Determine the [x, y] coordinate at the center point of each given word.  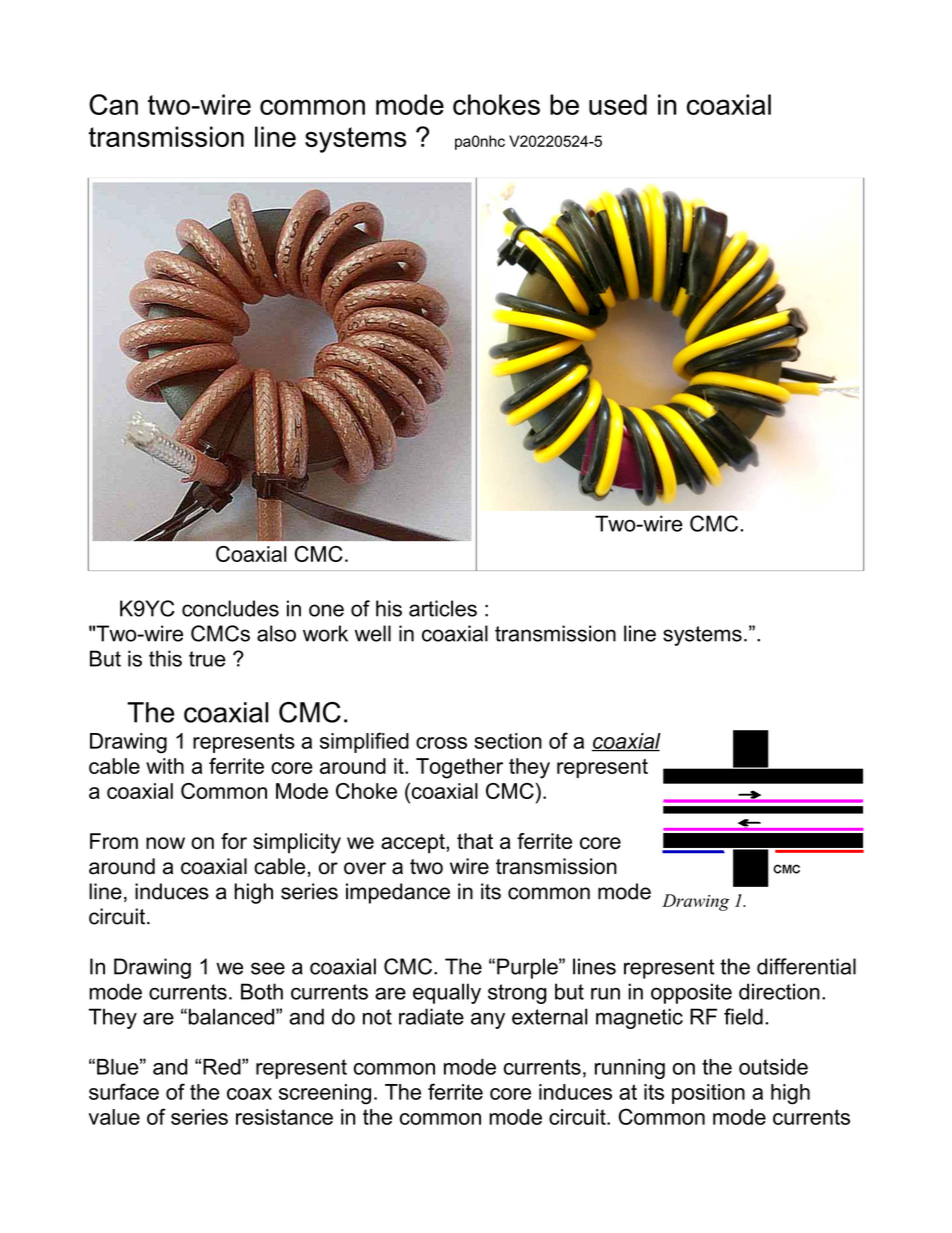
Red [223, 1067]
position [708, 1094]
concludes [230, 608]
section [508, 741]
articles [443, 608]
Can [113, 104]
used [618, 104]
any [488, 1020]
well [373, 633]
